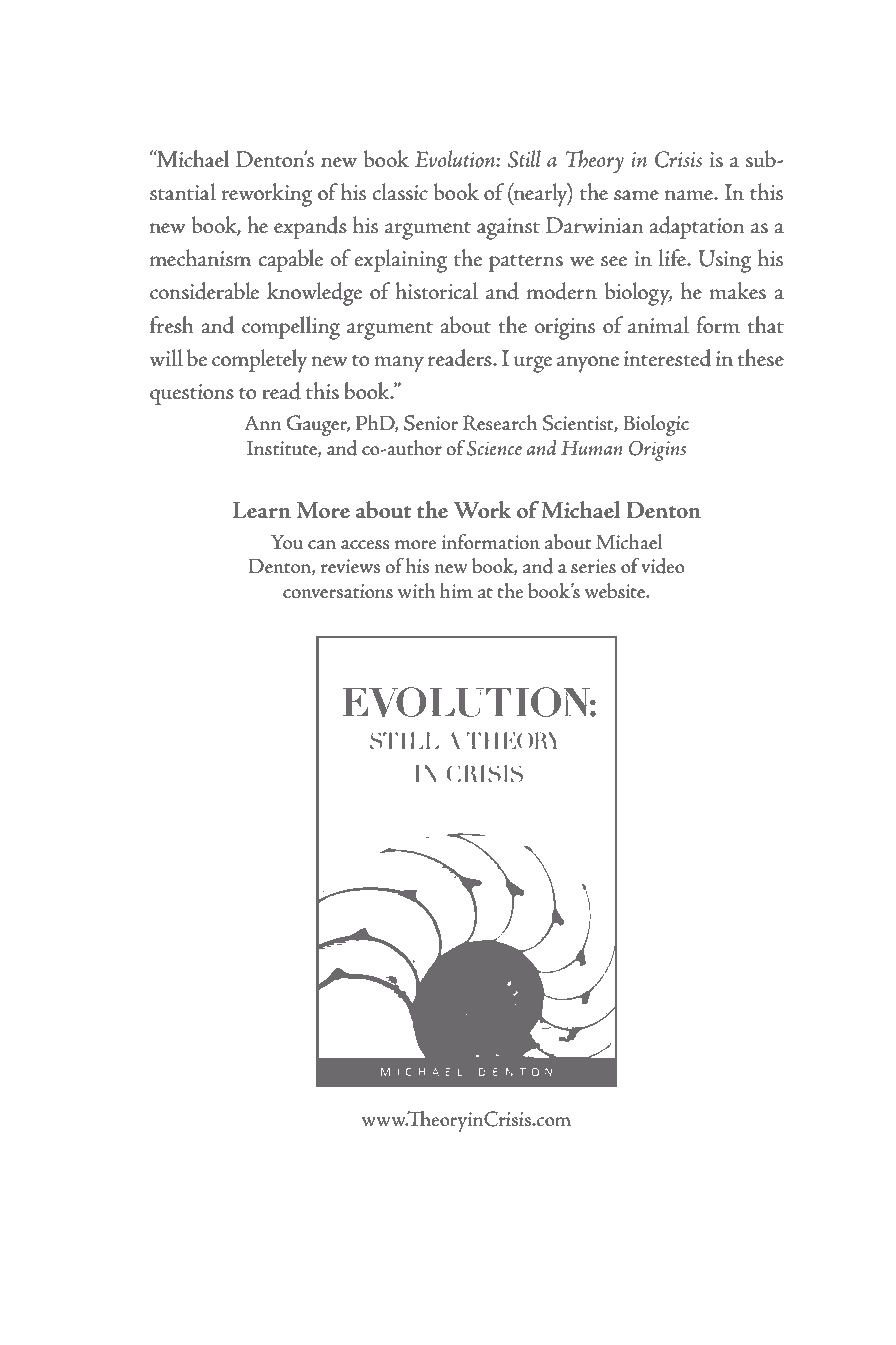  Describe the element at coordinates (456, 159) in the document. I see `Evolution` at that location.
